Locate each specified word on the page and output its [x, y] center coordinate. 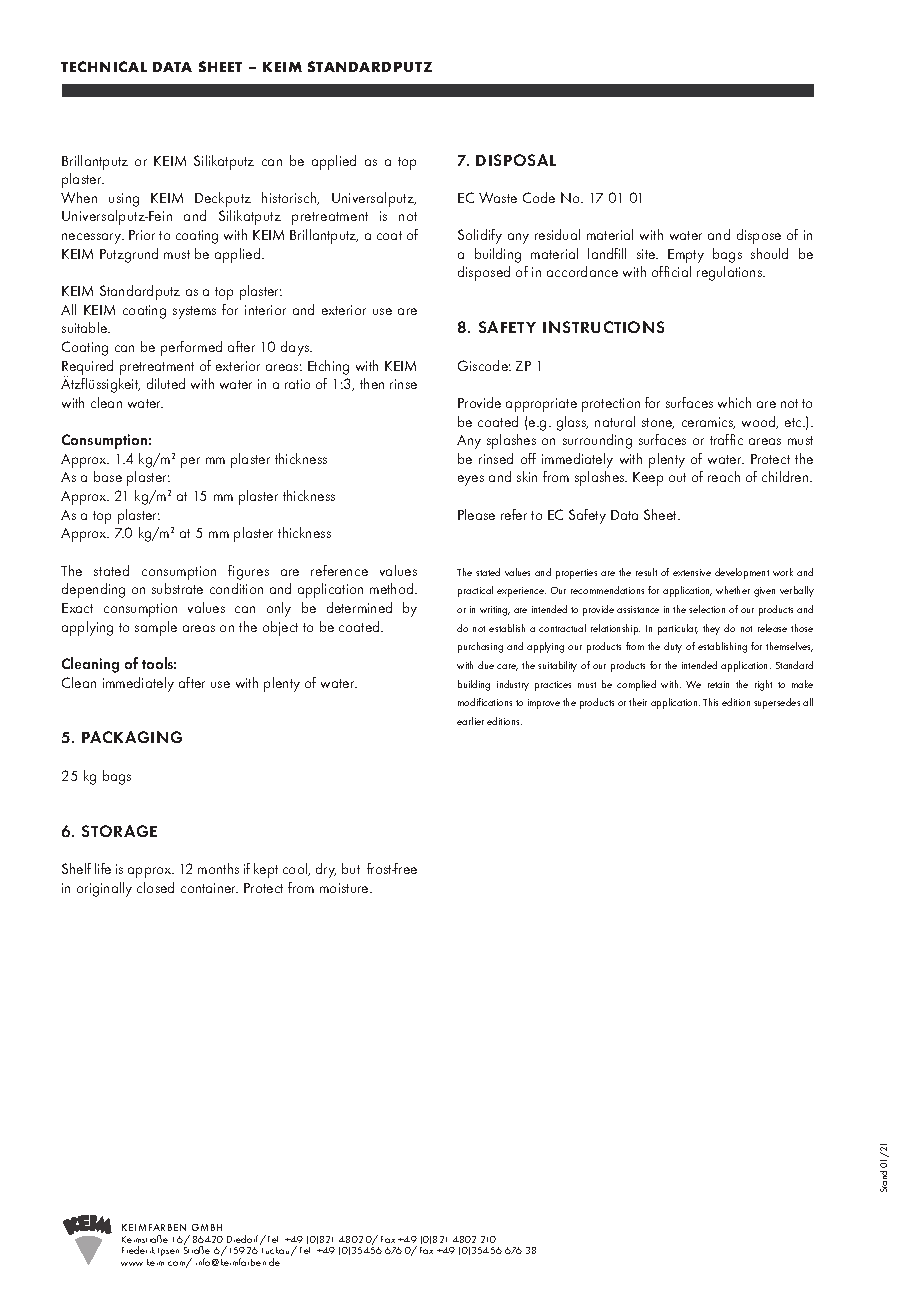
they [711, 629]
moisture [345, 888]
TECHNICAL [104, 66]
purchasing [480, 647]
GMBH [207, 1227]
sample [156, 628]
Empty [686, 256]
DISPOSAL [516, 160]
